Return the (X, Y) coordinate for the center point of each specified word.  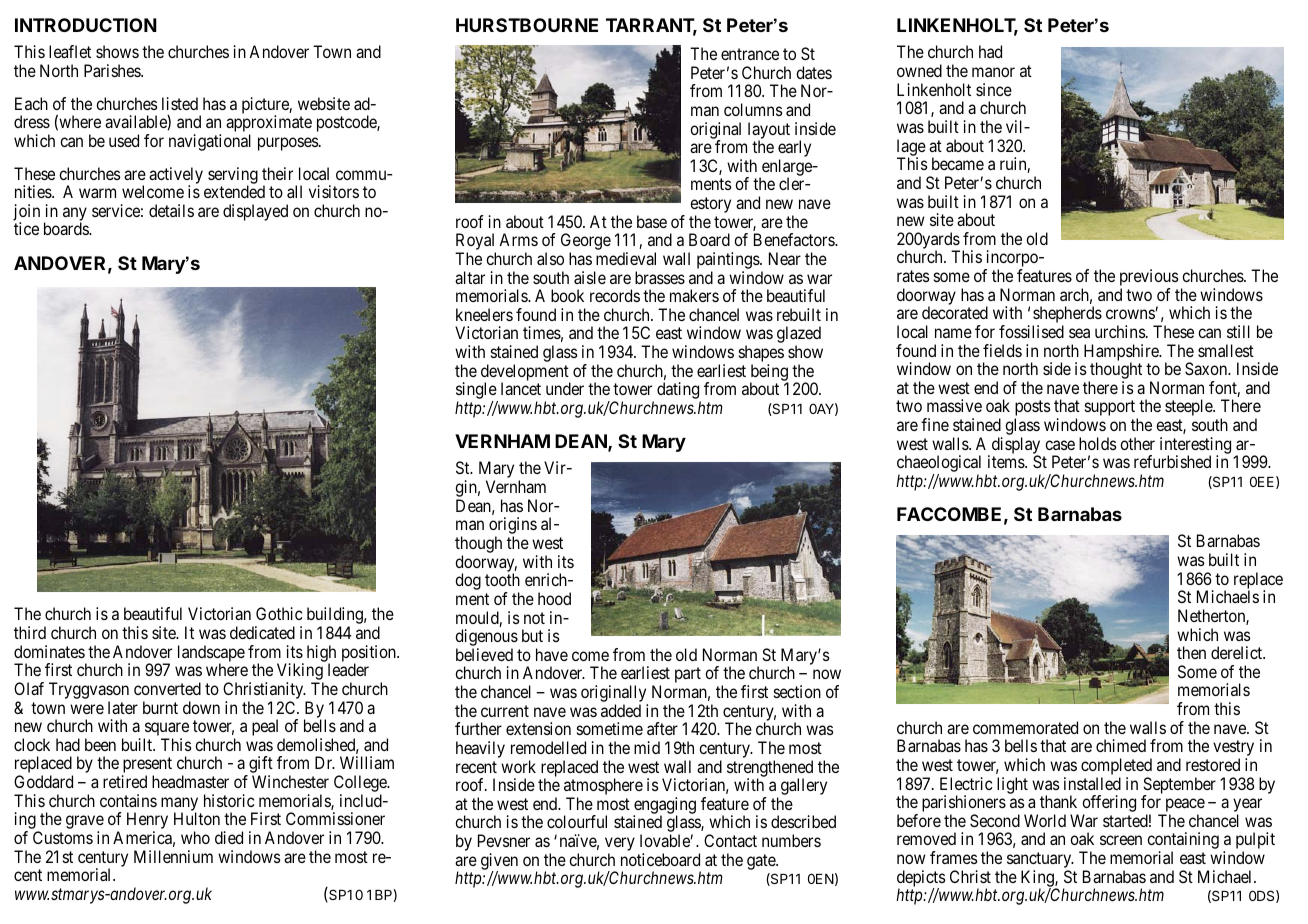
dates (814, 72)
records (615, 295)
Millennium (173, 856)
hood (554, 598)
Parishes (113, 70)
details (171, 210)
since (994, 89)
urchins (1120, 331)
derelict (1238, 652)
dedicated (262, 632)
